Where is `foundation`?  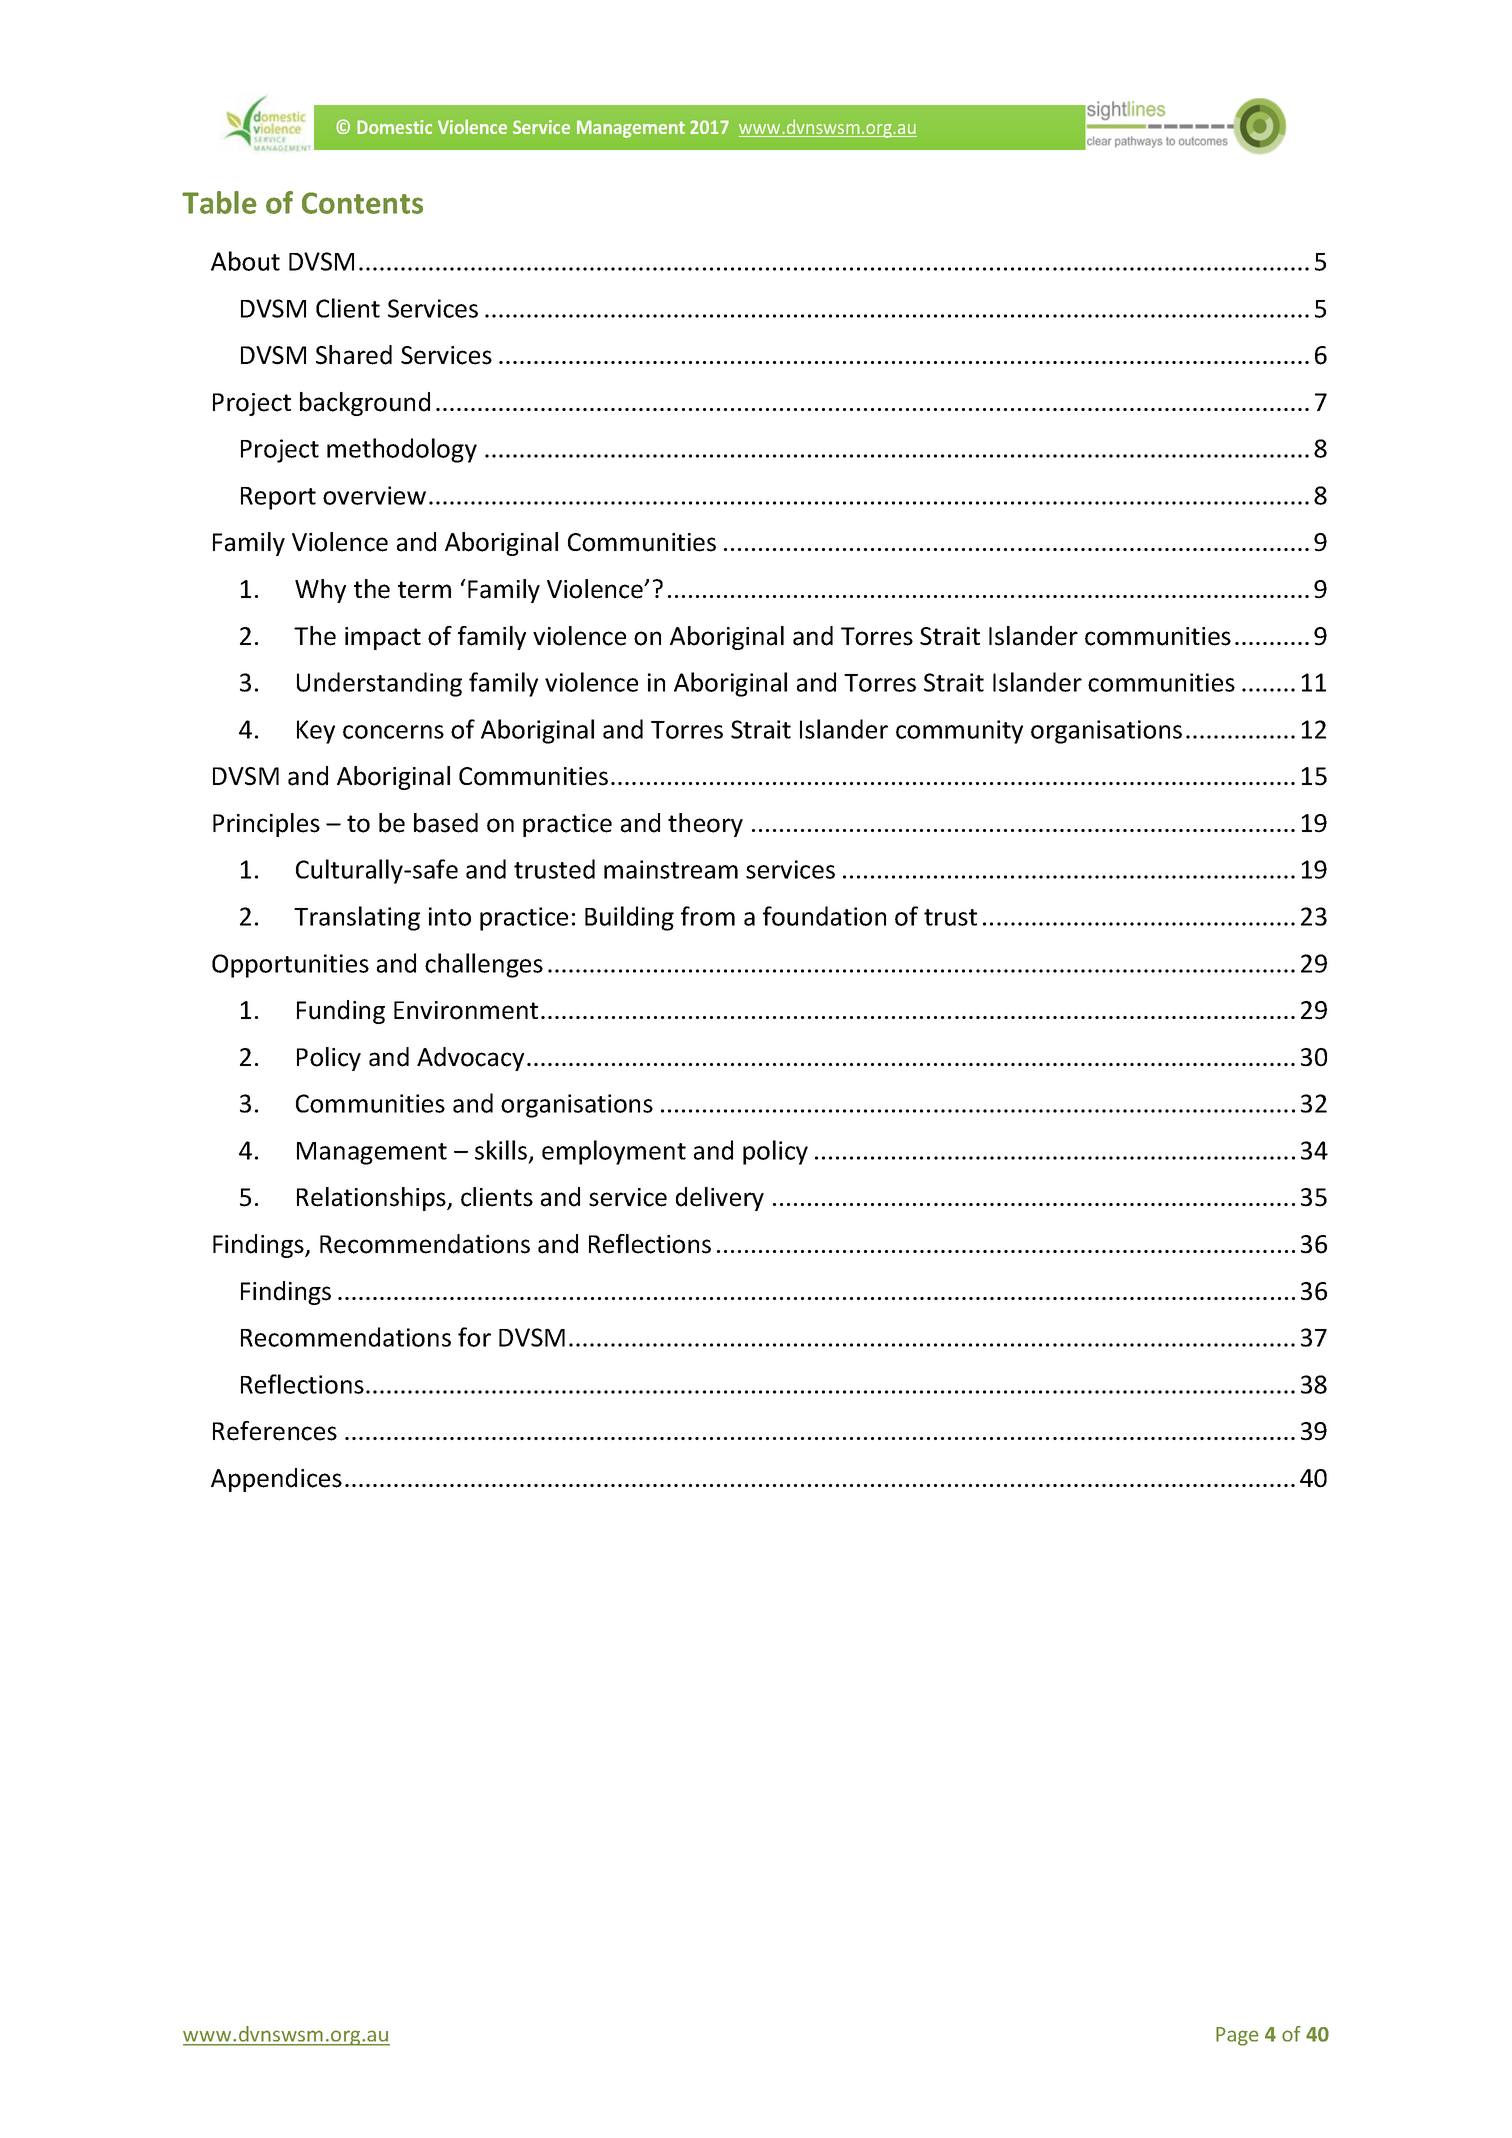 foundation is located at coordinates (824, 916).
